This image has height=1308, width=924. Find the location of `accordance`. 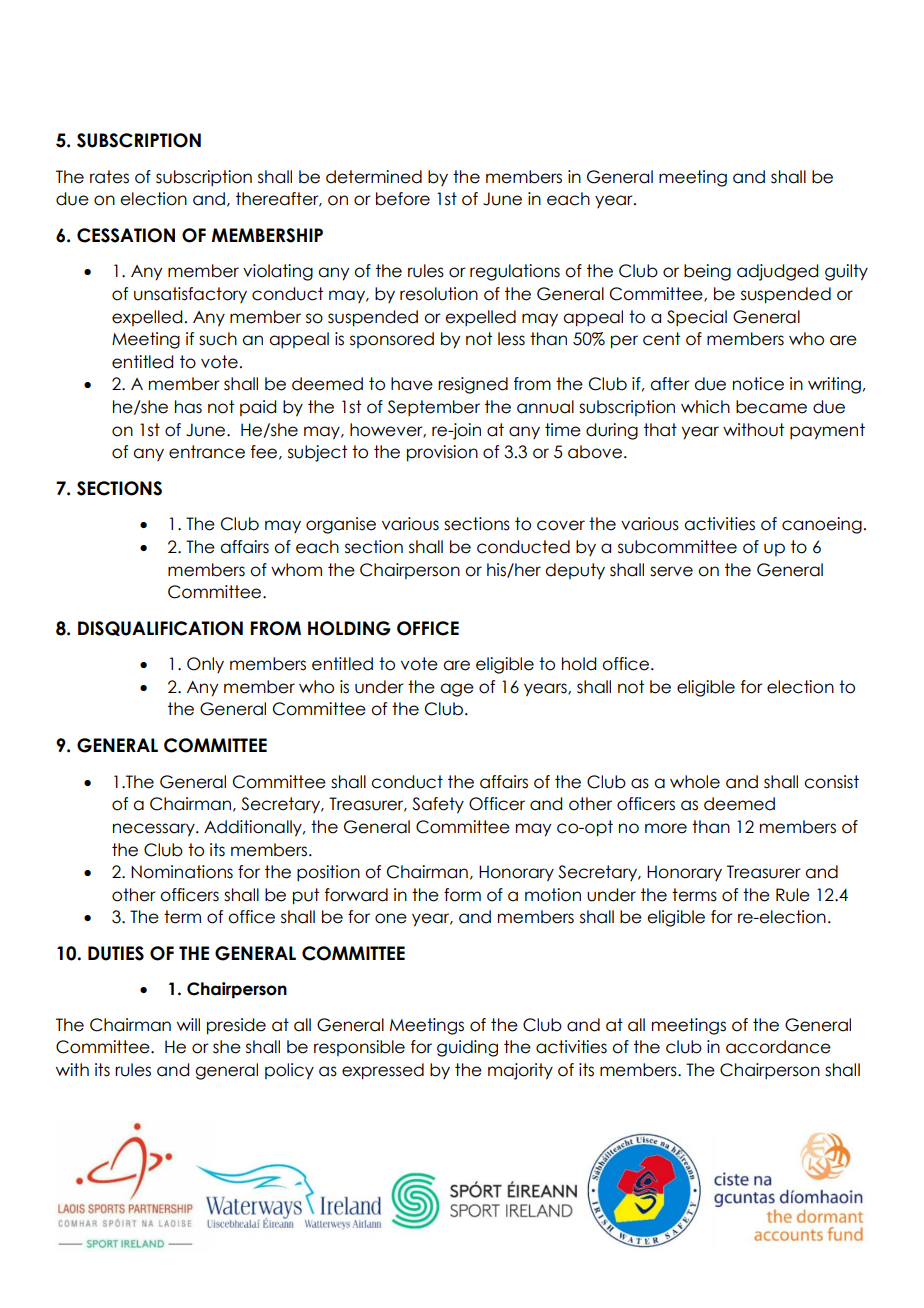

accordance is located at coordinates (778, 1047).
